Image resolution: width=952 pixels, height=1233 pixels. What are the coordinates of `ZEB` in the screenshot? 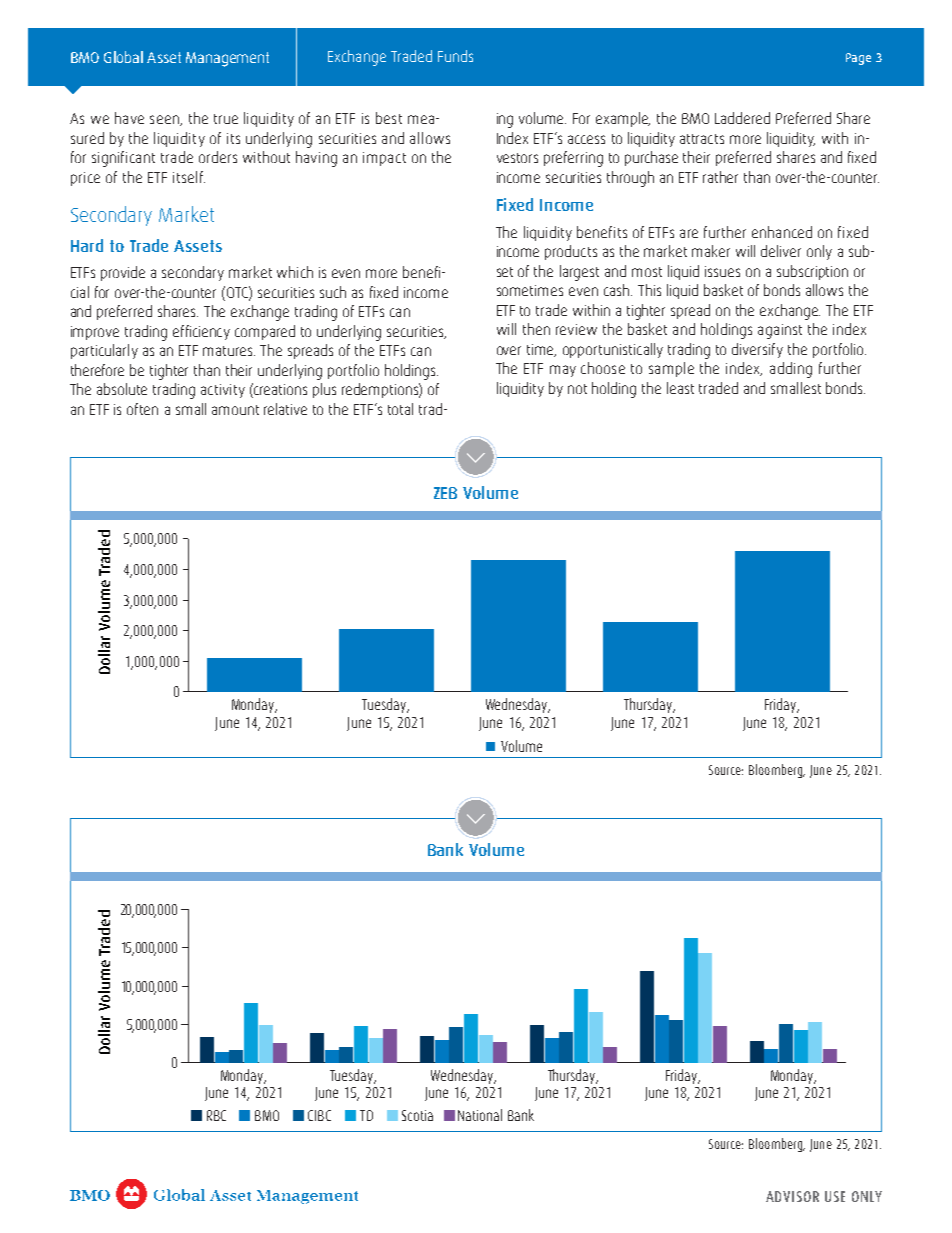 It's located at (445, 493).
